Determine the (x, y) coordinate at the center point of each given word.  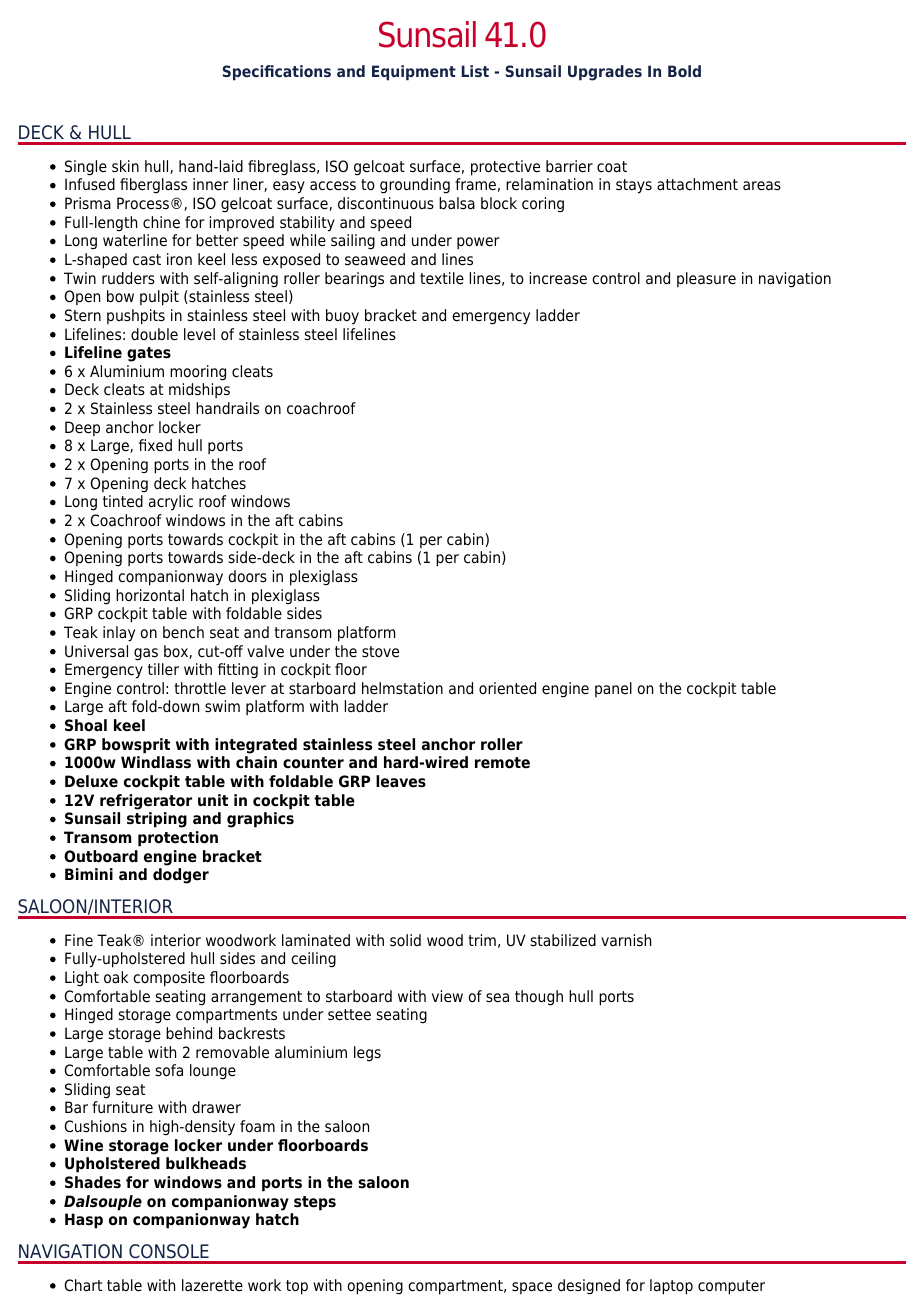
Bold (684, 71)
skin (125, 166)
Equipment (414, 73)
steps (315, 1203)
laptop (671, 1287)
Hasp (84, 1221)
